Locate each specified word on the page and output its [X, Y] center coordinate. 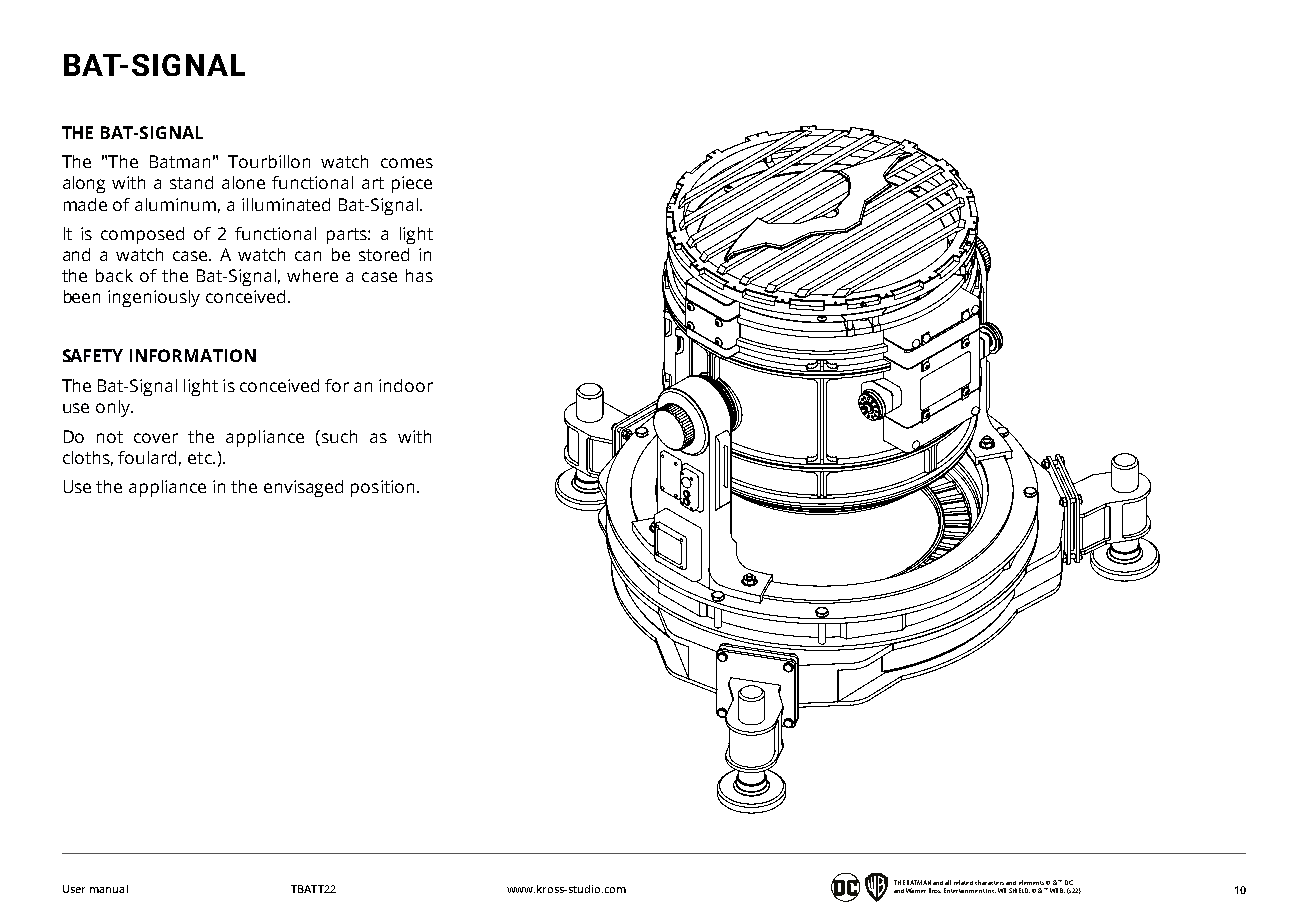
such [338, 436]
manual [109, 889]
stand [191, 182]
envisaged [303, 488]
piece [412, 184]
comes [407, 163]
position [382, 488]
